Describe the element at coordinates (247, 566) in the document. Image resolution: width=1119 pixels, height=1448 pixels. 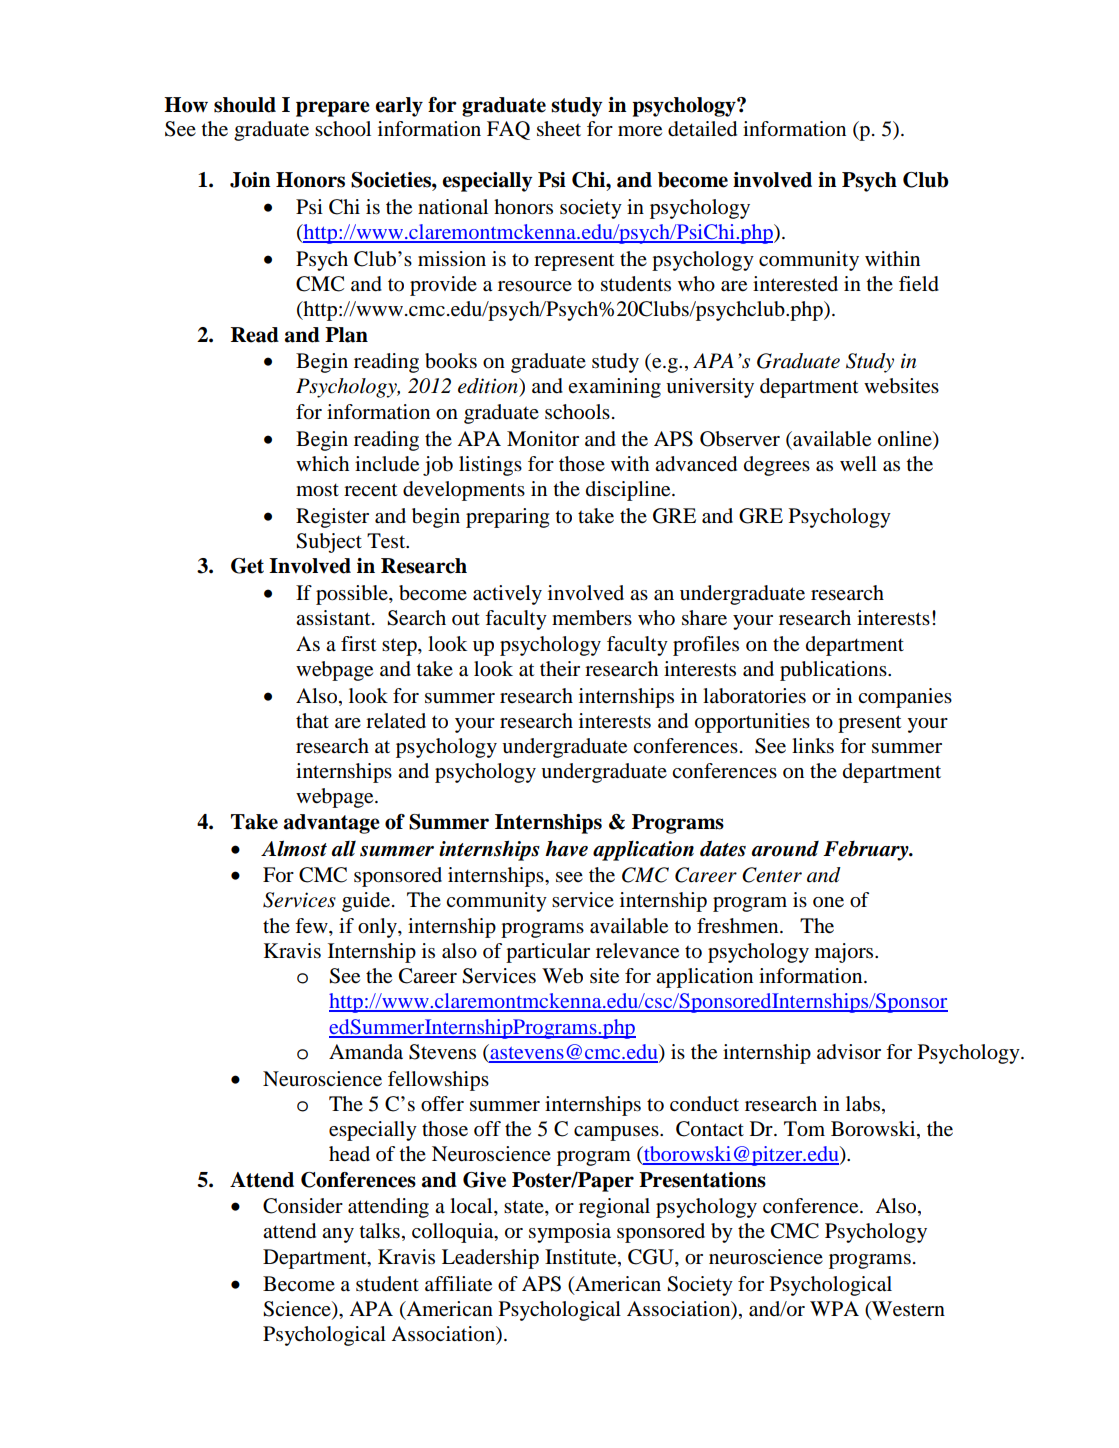
I see `Get` at that location.
